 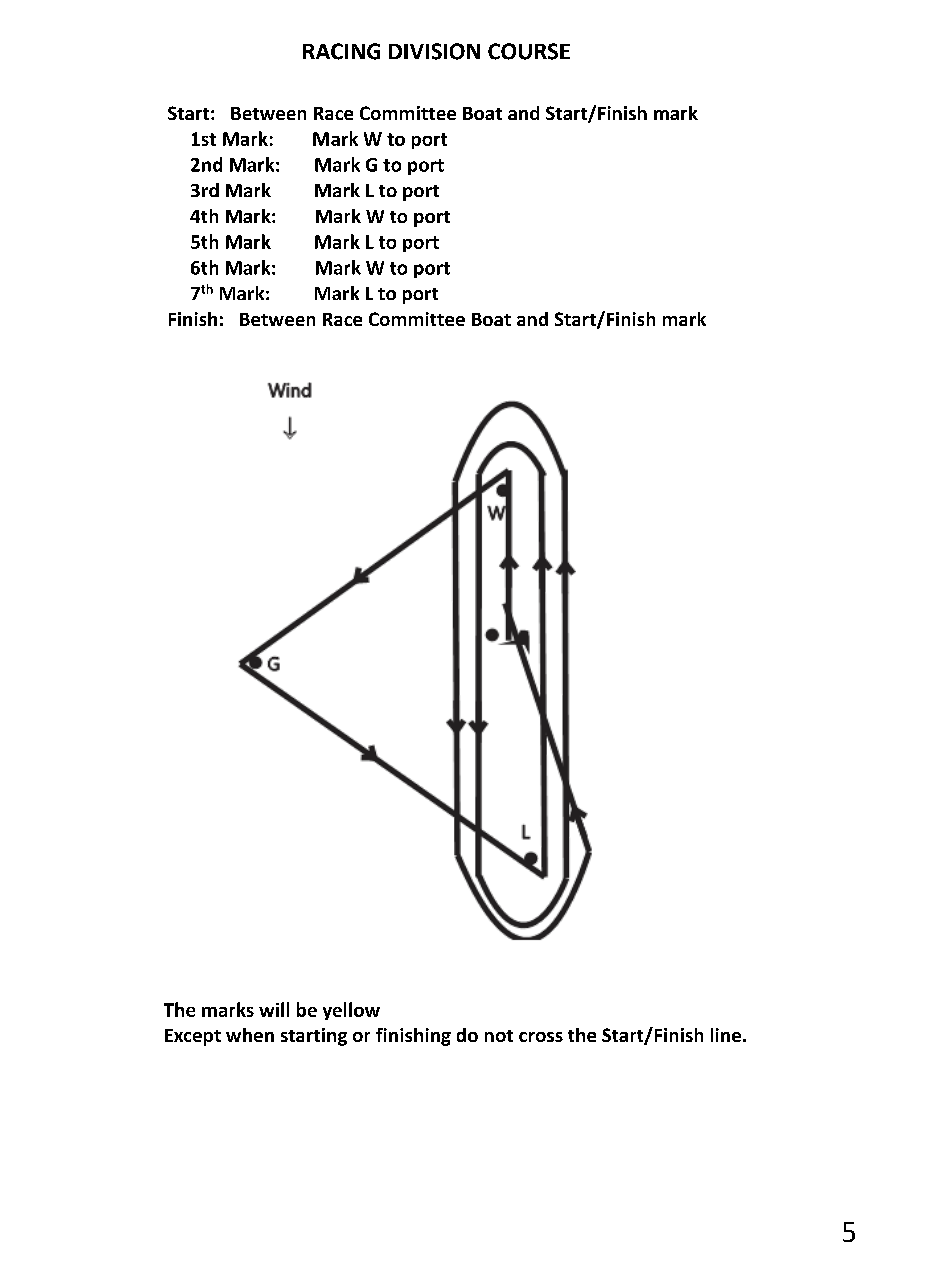 I want to click on cross, so click(x=541, y=1037).
